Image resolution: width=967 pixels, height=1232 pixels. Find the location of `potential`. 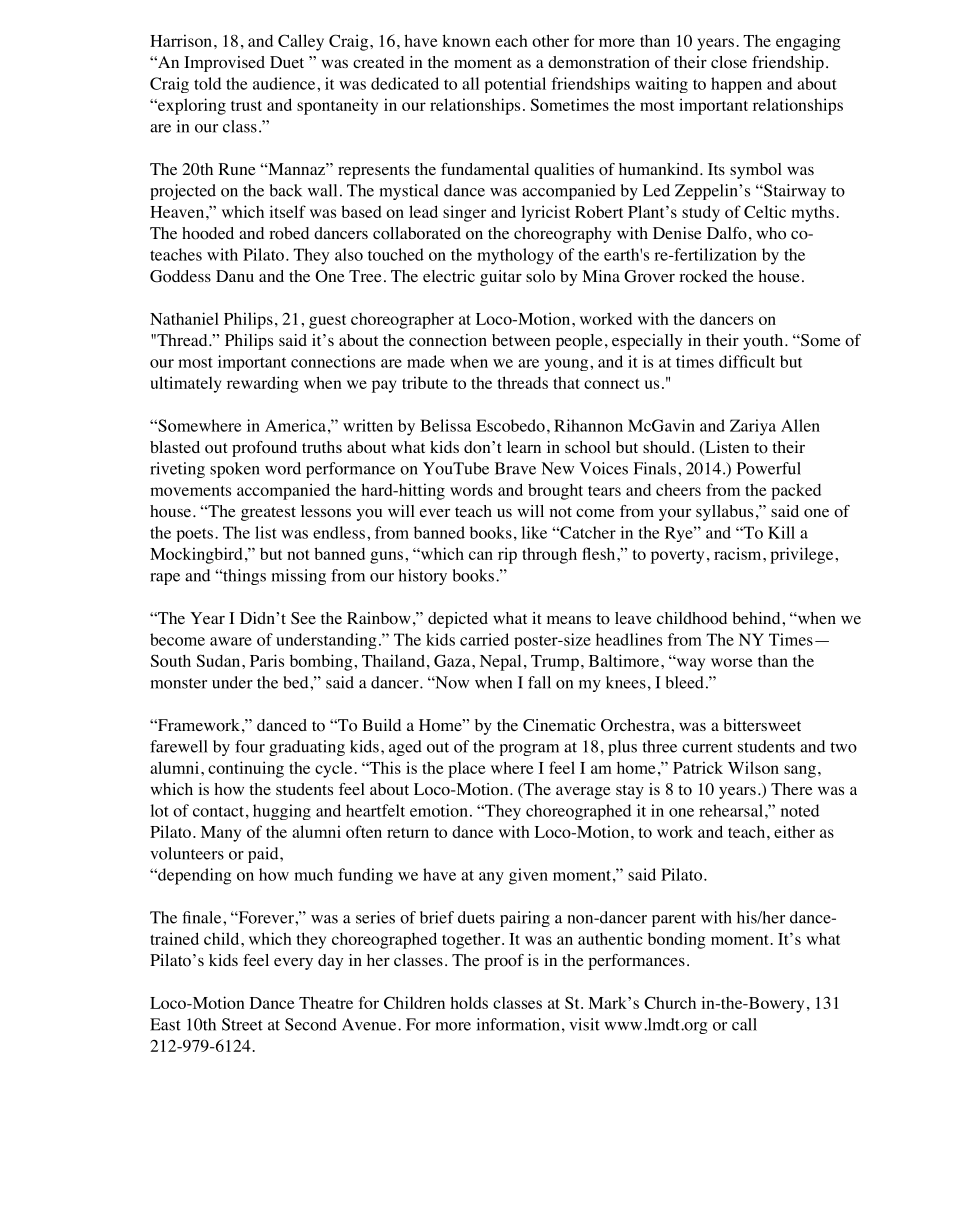

potential is located at coordinates (515, 85).
